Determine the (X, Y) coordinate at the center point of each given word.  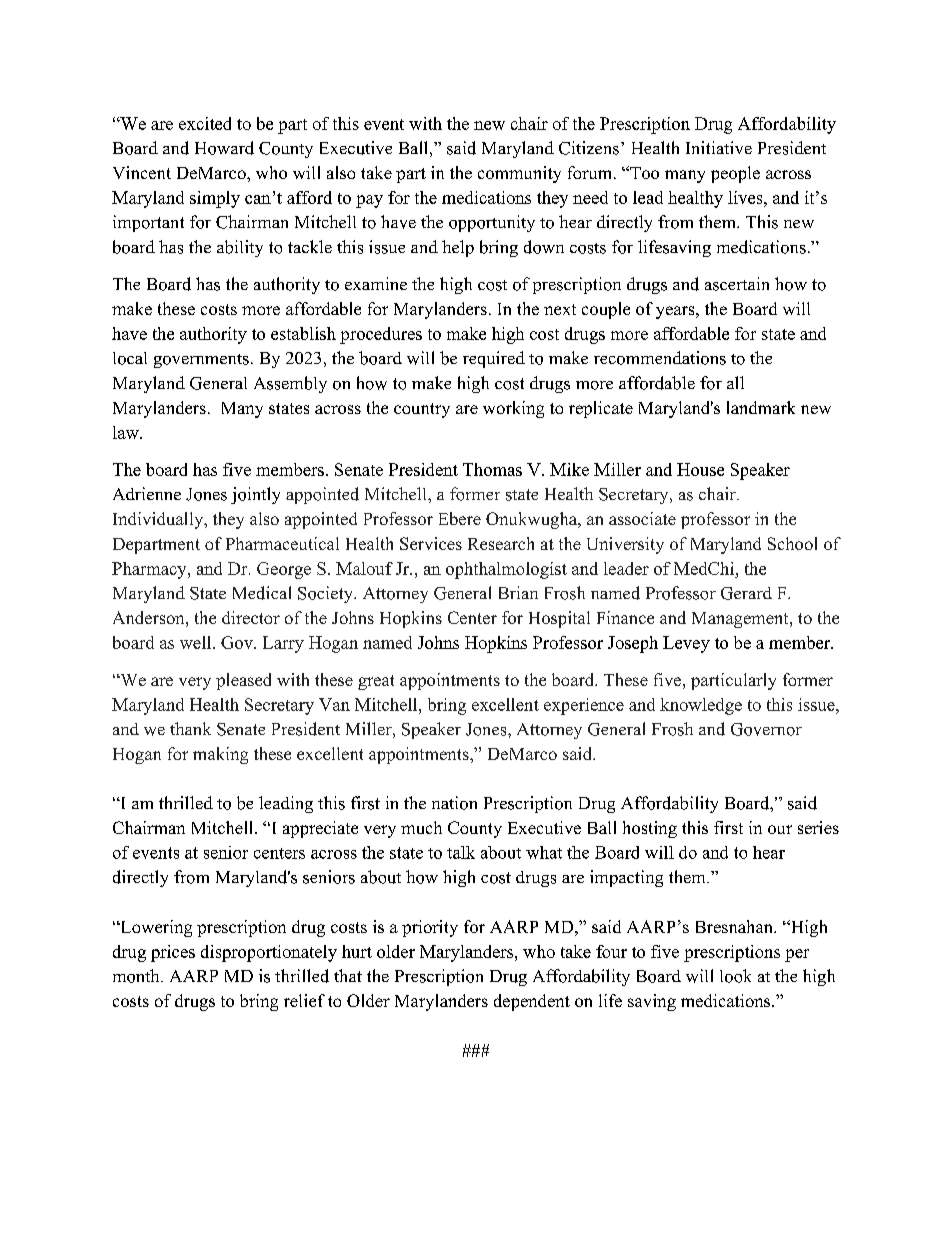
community (519, 174)
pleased (243, 681)
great (376, 682)
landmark (761, 407)
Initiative (719, 147)
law (127, 432)
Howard (224, 148)
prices (173, 953)
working (513, 409)
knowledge (701, 706)
